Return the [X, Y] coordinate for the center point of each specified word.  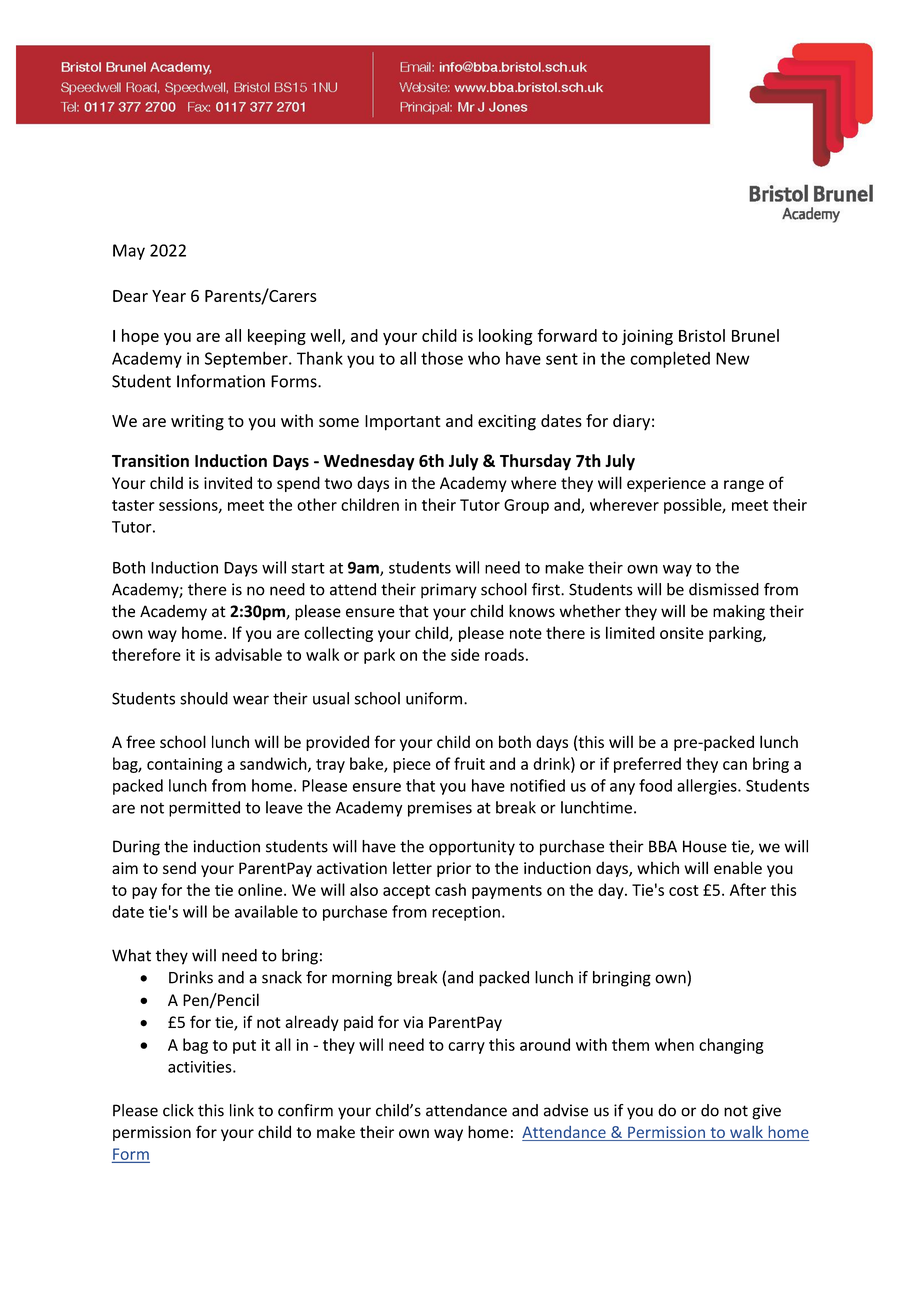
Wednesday [369, 462]
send [179, 868]
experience [666, 484]
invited [228, 482]
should [204, 698]
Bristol [702, 335]
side [465, 654]
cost [684, 890]
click [178, 1110]
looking [506, 337]
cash [450, 889]
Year [169, 296]
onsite [682, 633]
